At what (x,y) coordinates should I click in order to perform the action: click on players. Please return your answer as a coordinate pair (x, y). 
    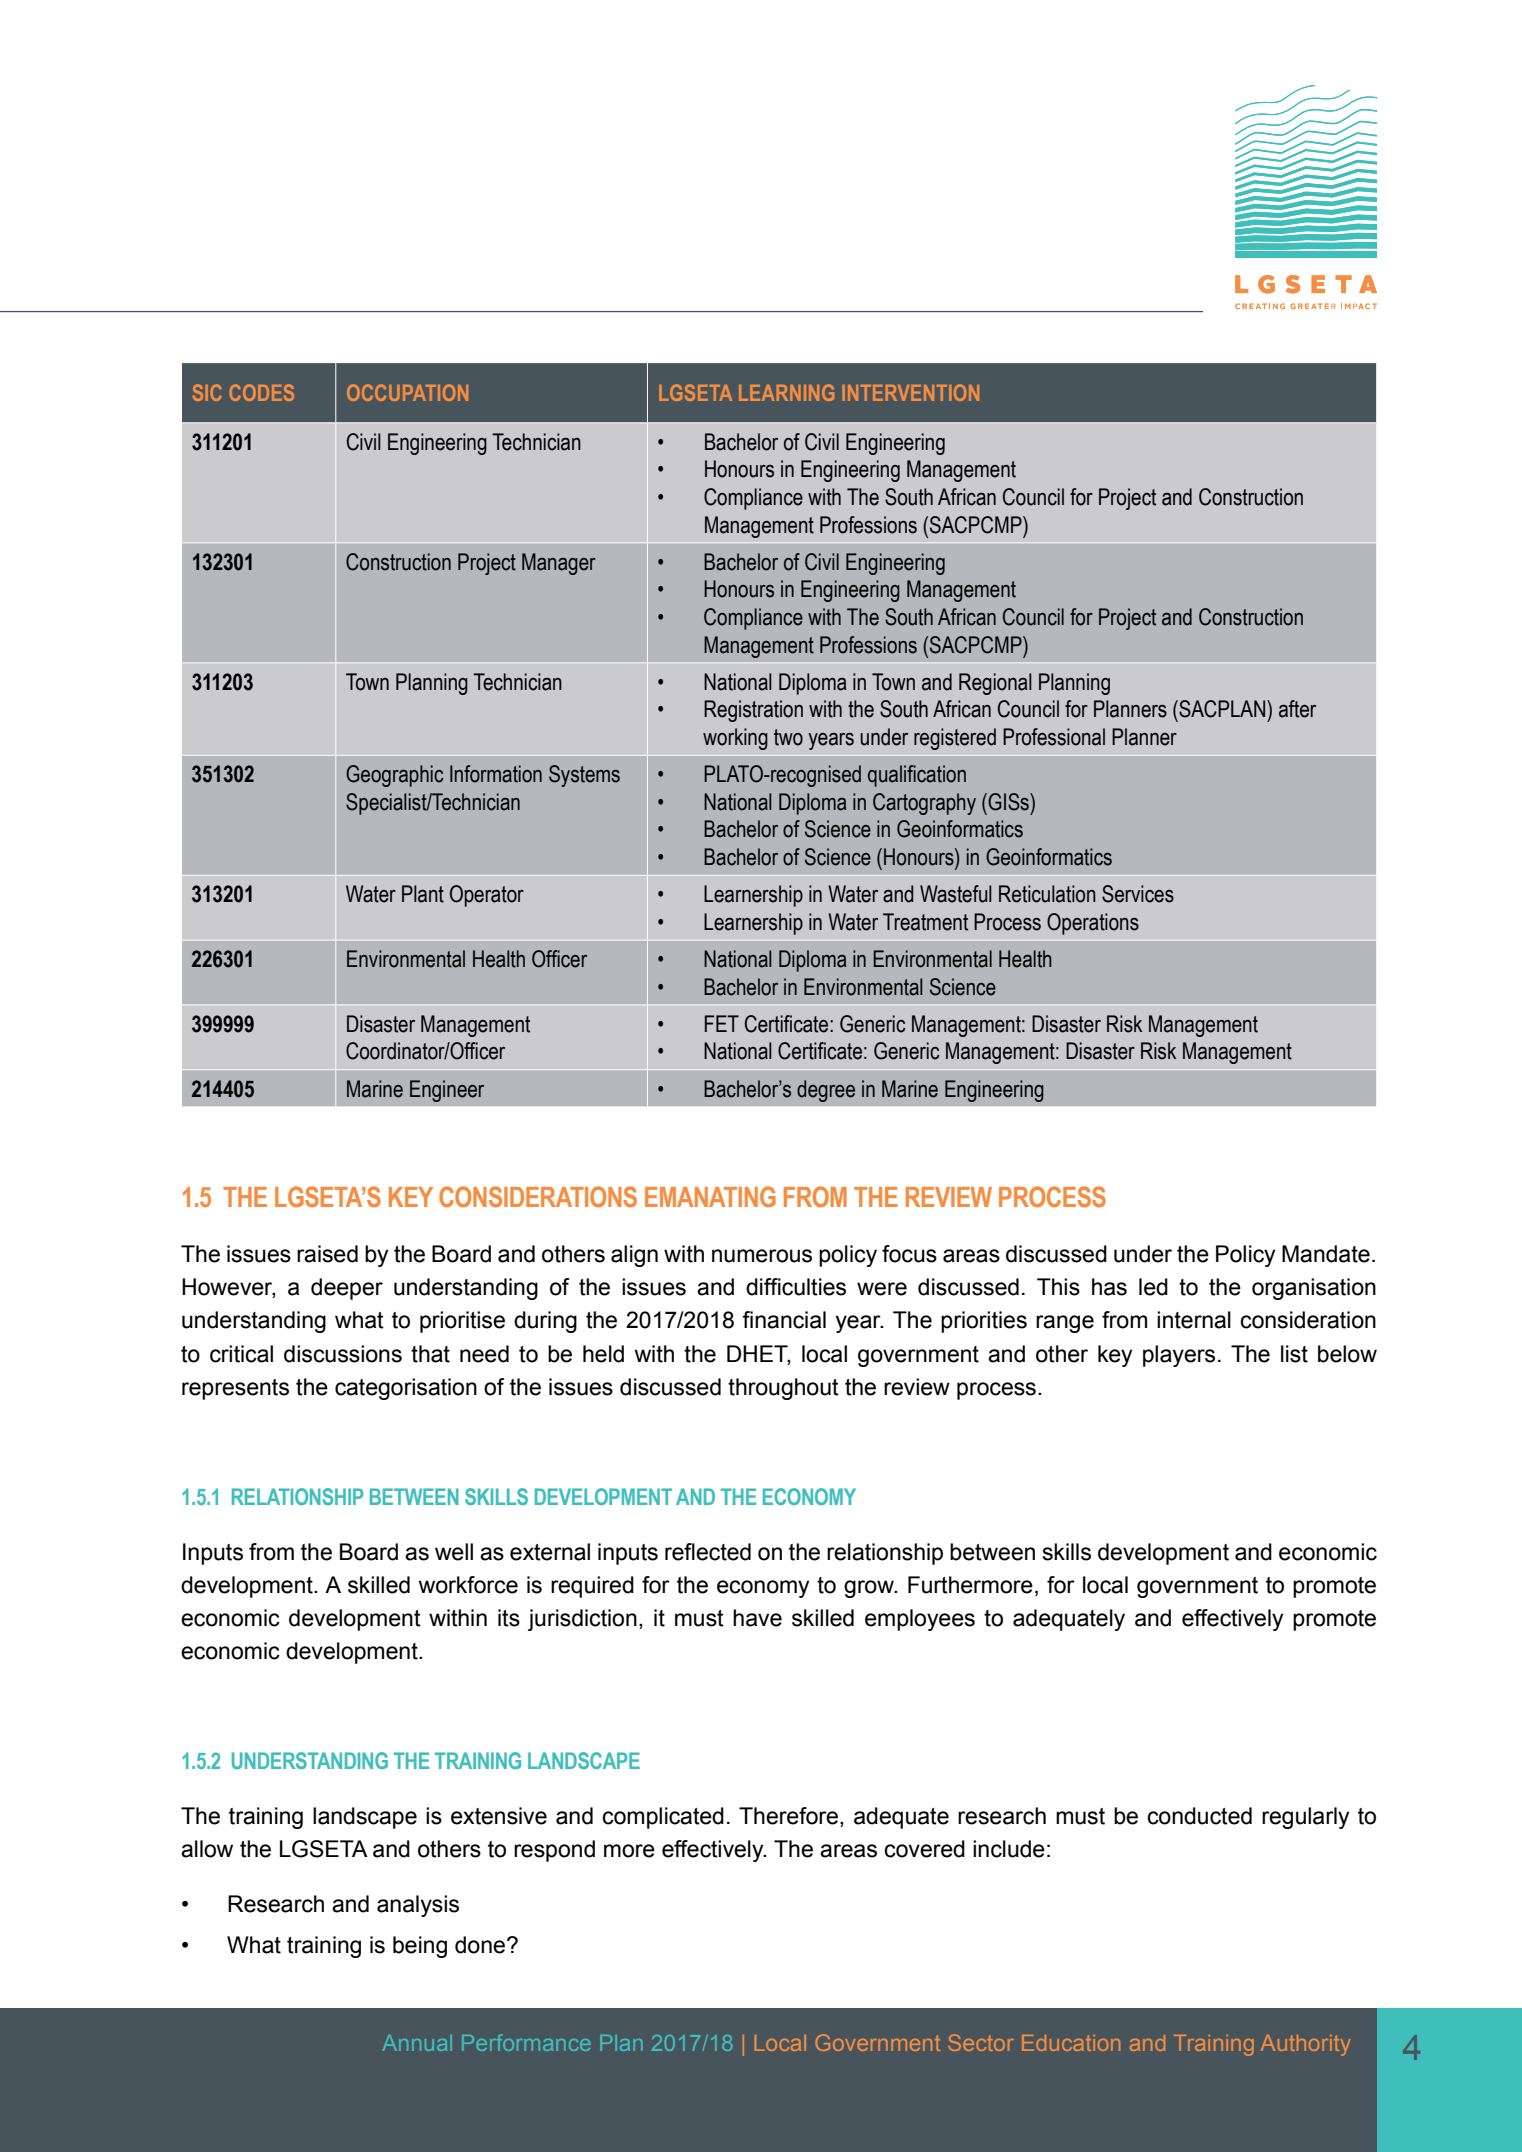
    Looking at the image, I should click on (1179, 1356).
